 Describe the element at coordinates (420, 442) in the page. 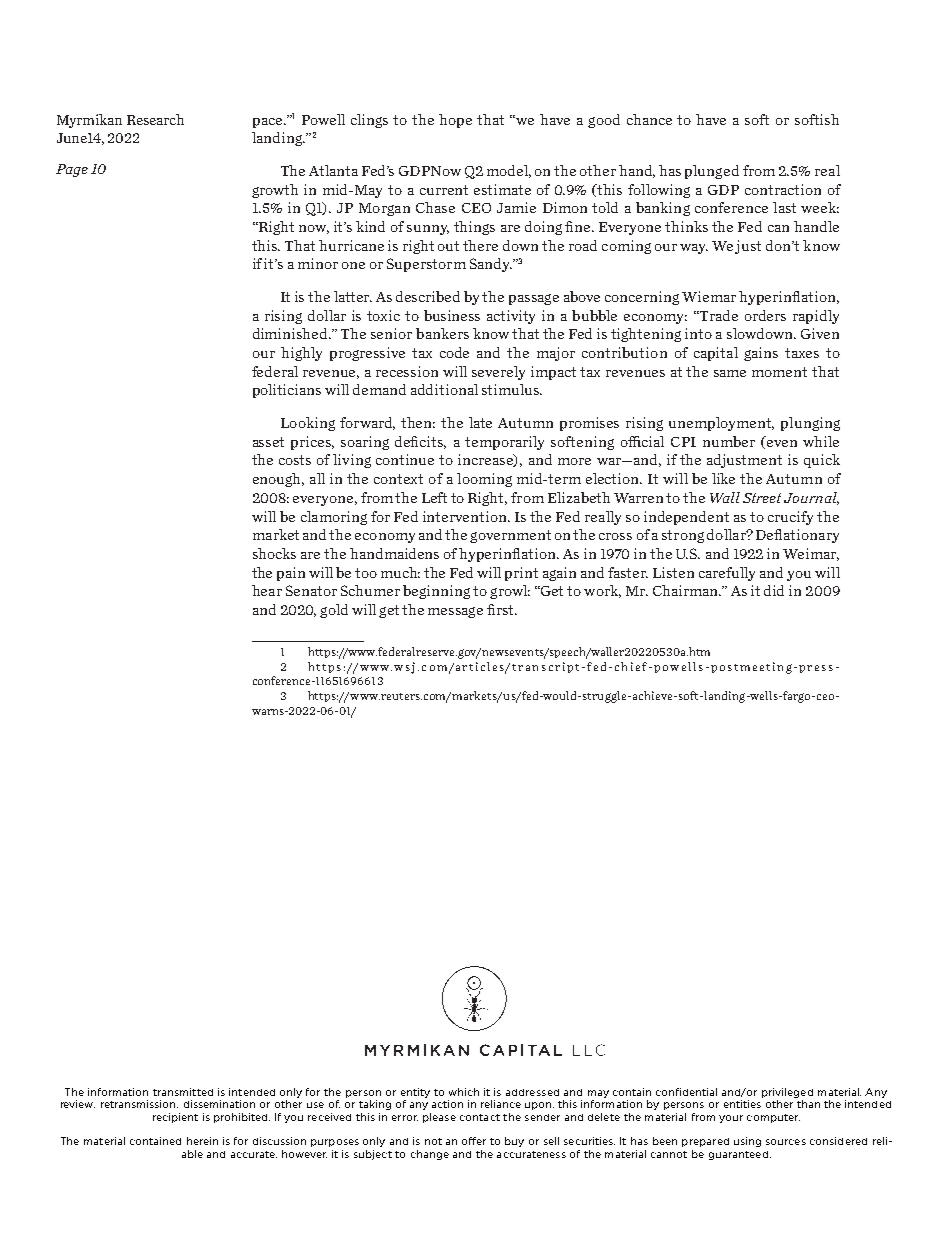

I see `deficits` at that location.
